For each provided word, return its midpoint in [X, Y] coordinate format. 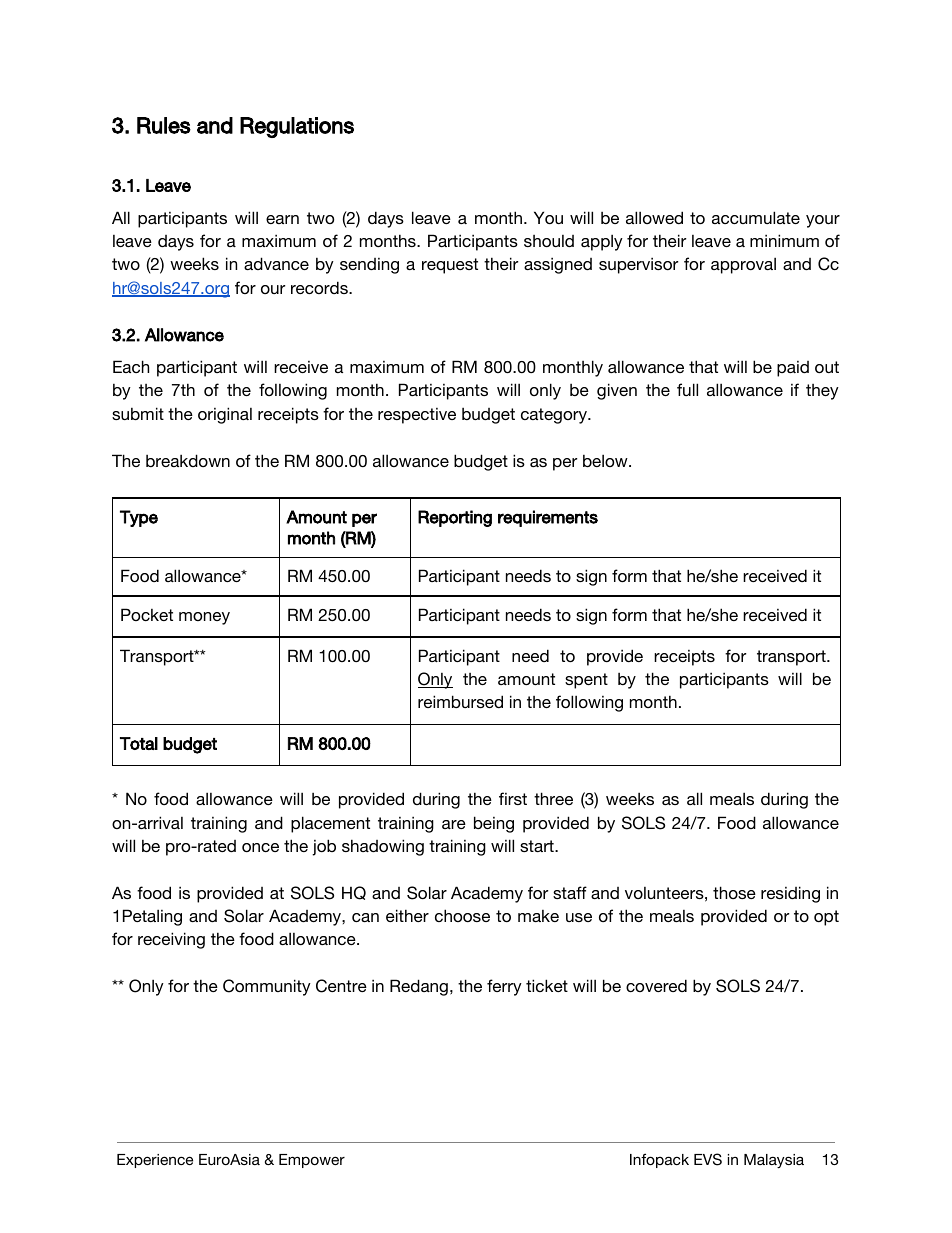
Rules [164, 125]
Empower [312, 1161]
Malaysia [774, 1161]
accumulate [756, 217]
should [549, 241]
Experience [155, 1161]
